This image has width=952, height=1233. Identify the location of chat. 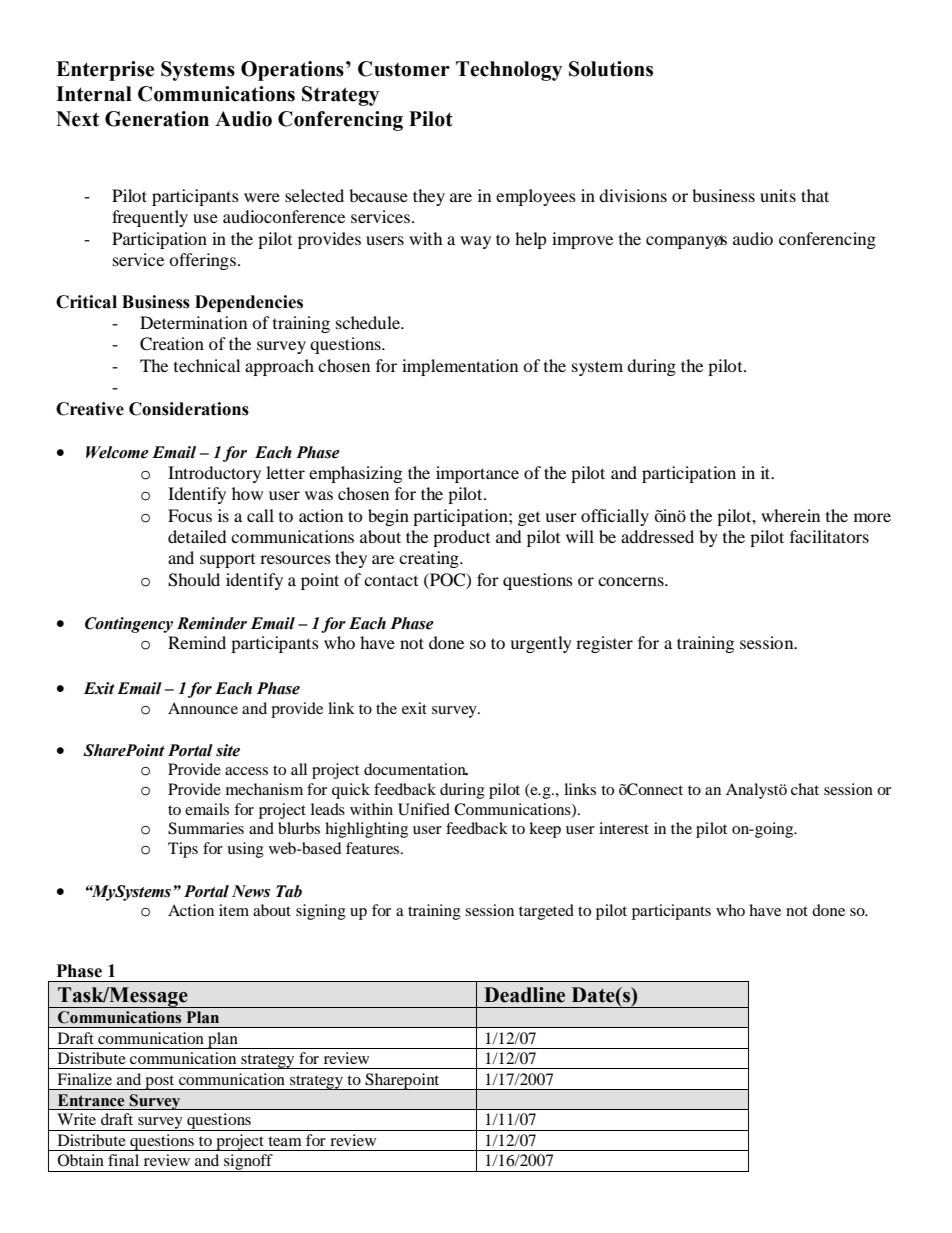
(805, 789).
